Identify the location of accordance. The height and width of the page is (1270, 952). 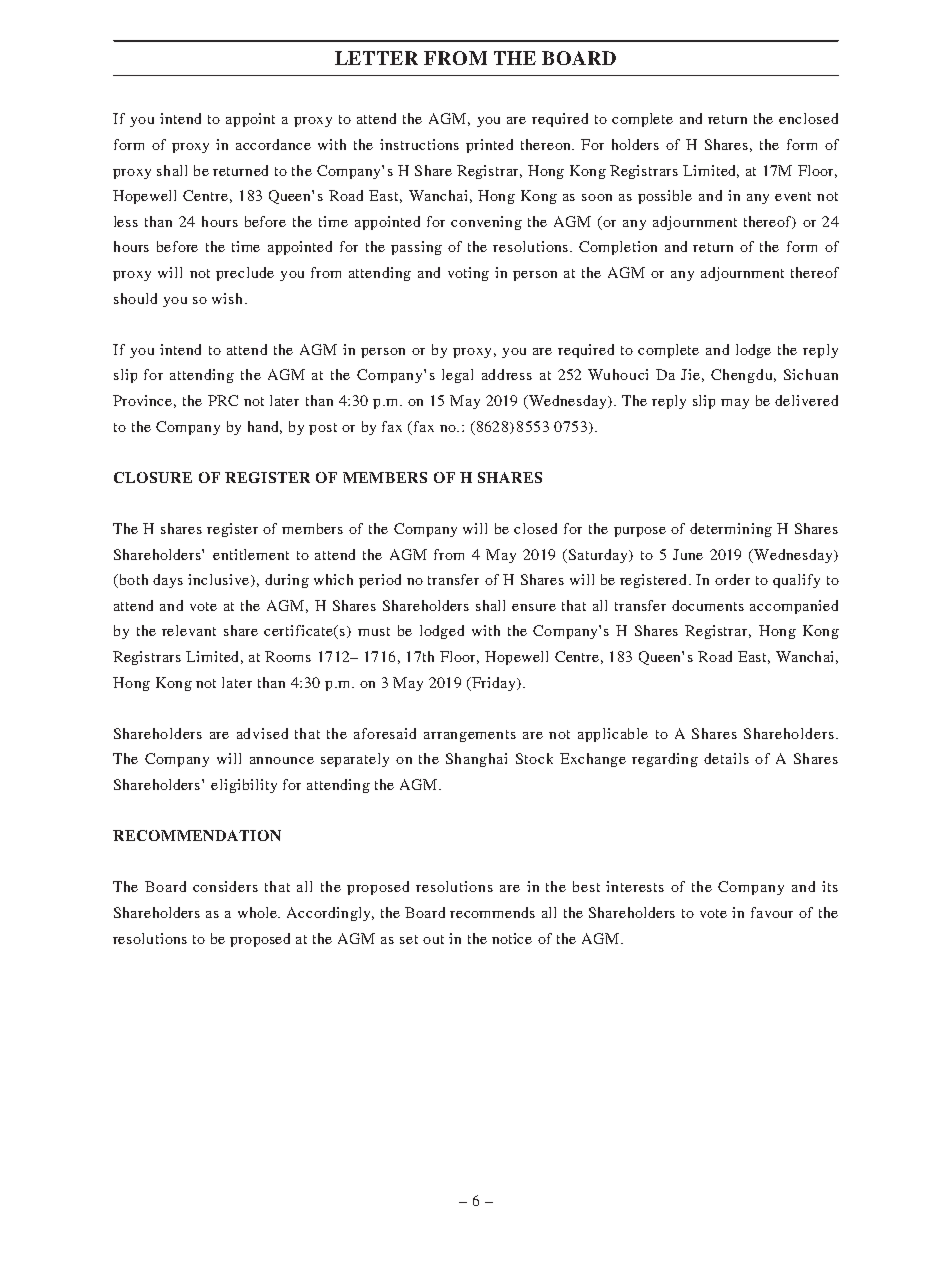
(273, 144).
